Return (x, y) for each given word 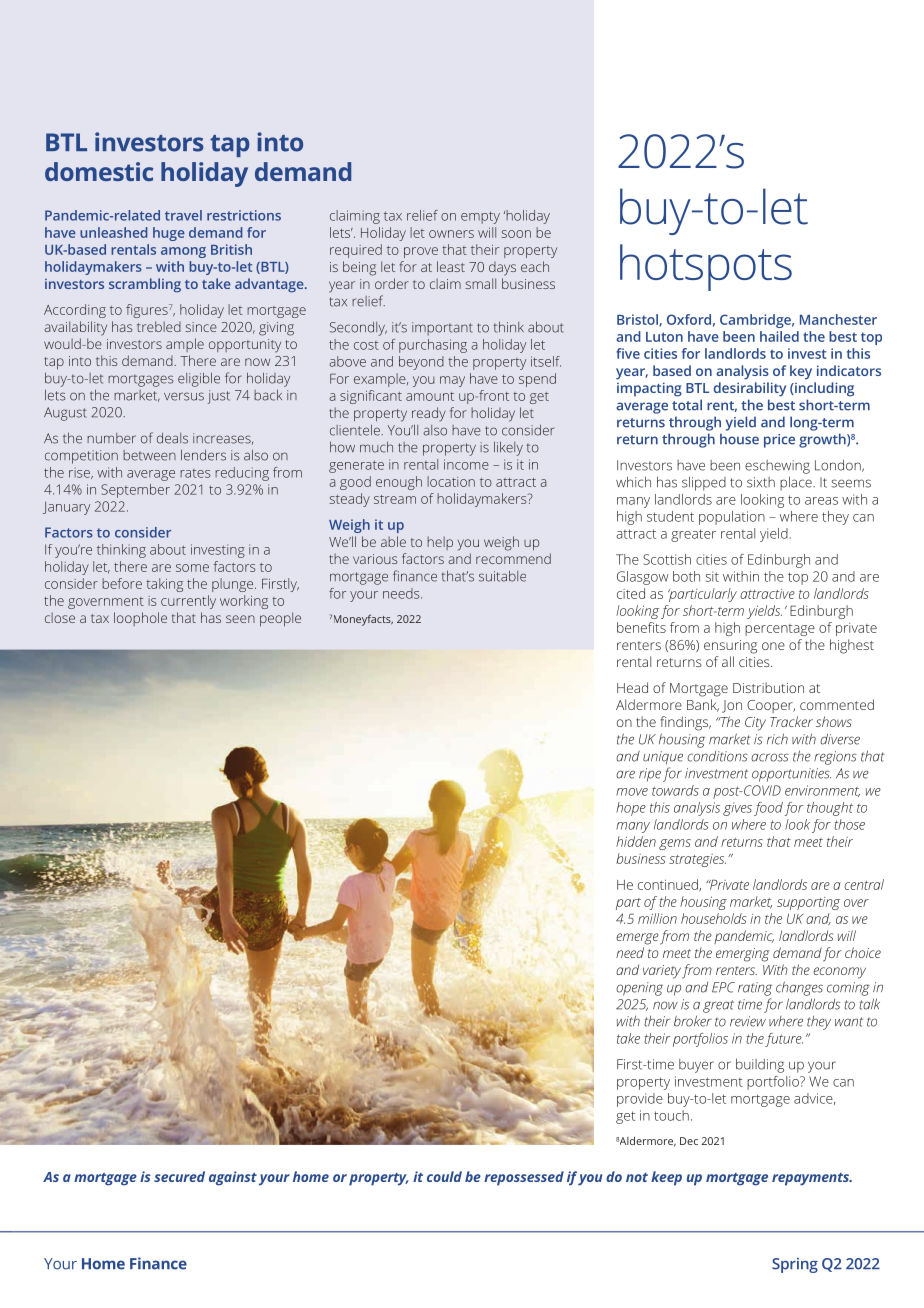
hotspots (706, 267)
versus (184, 396)
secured (179, 1176)
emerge (637, 939)
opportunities (791, 775)
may (452, 381)
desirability (750, 389)
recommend (513, 558)
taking (164, 585)
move (632, 792)
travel (183, 215)
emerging (743, 955)
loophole (140, 619)
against (233, 1178)
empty (480, 217)
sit (712, 576)
